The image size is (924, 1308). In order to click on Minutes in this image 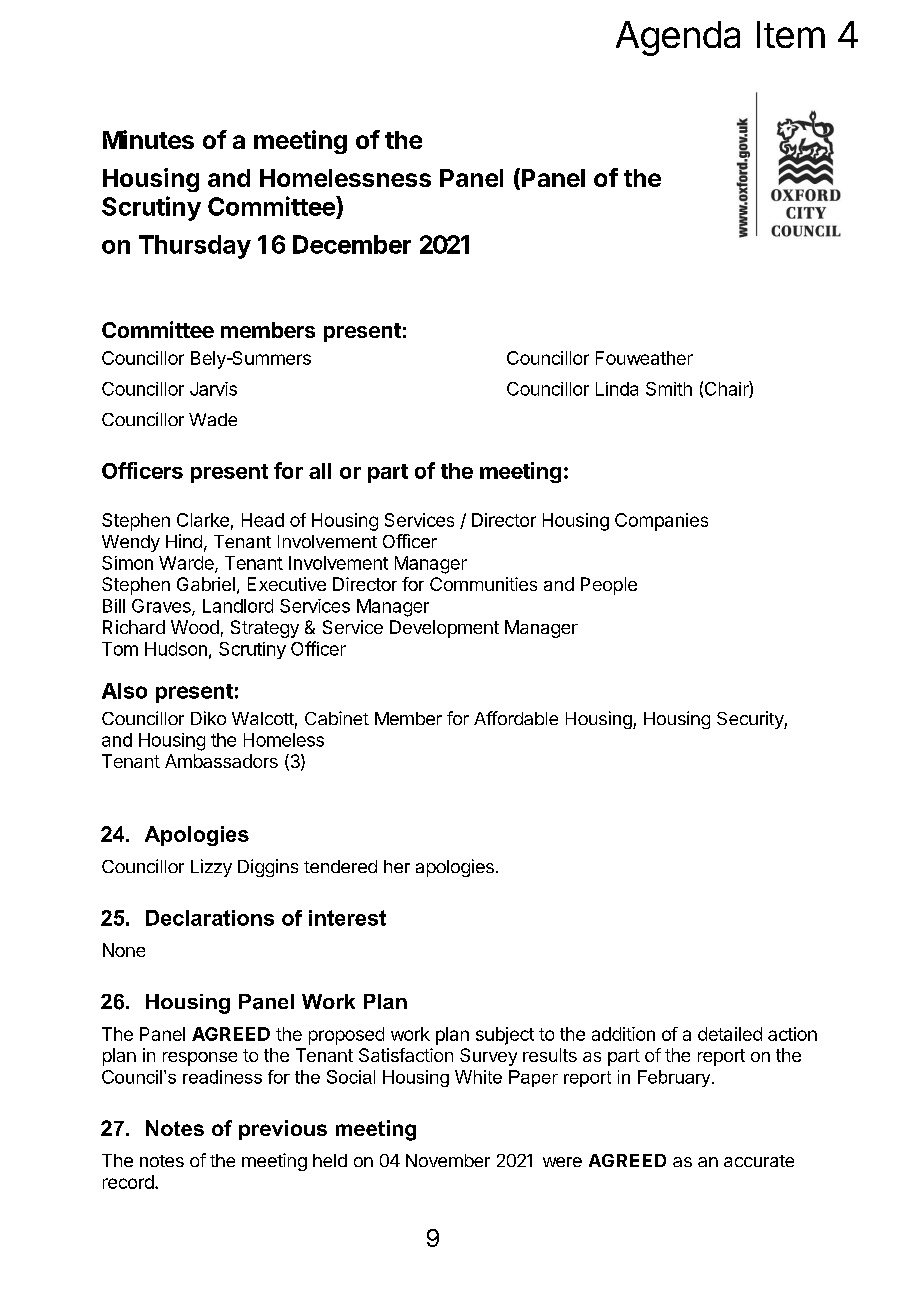, I will do `click(148, 139)`.
